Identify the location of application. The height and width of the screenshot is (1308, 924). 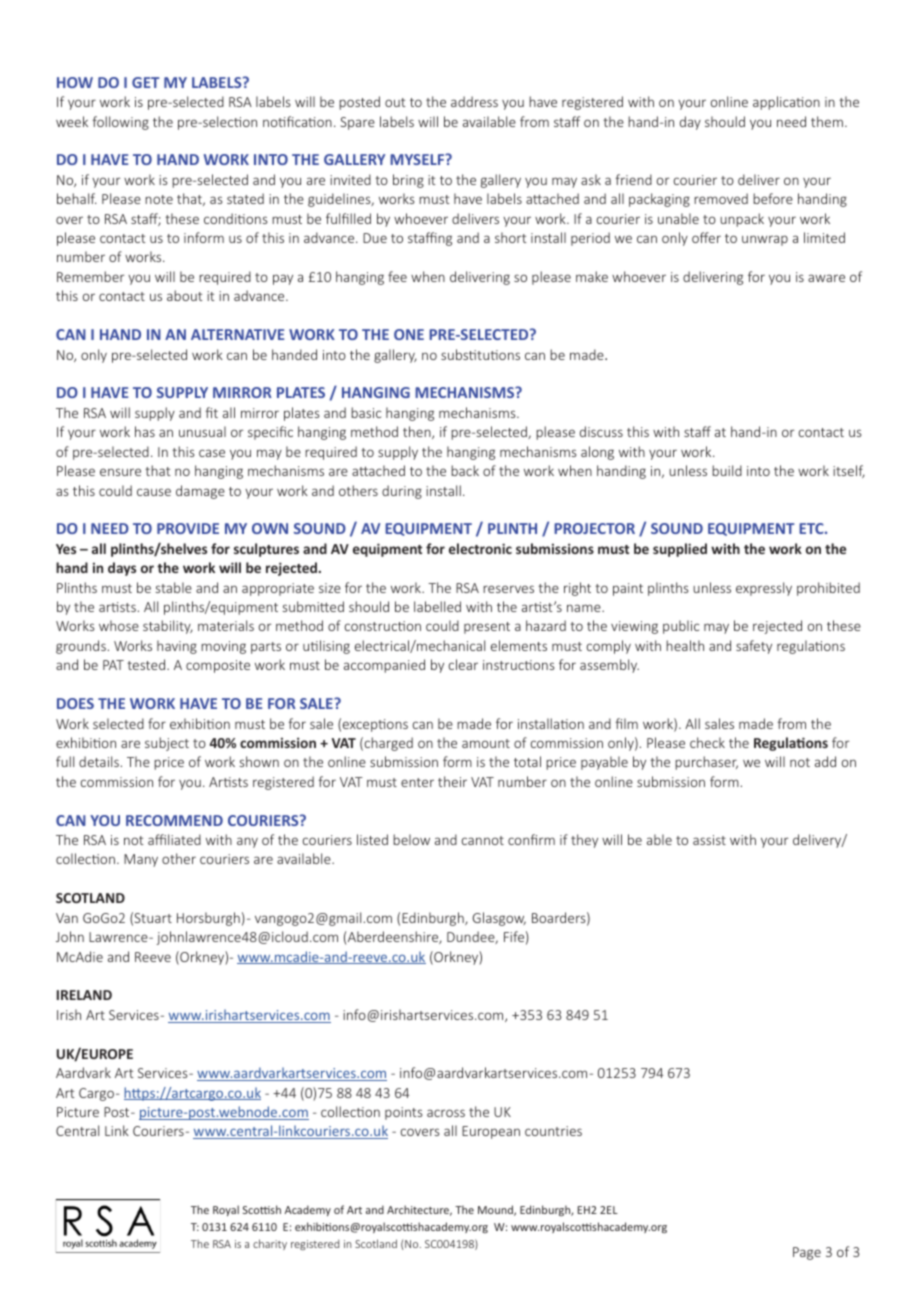
(786, 103).
